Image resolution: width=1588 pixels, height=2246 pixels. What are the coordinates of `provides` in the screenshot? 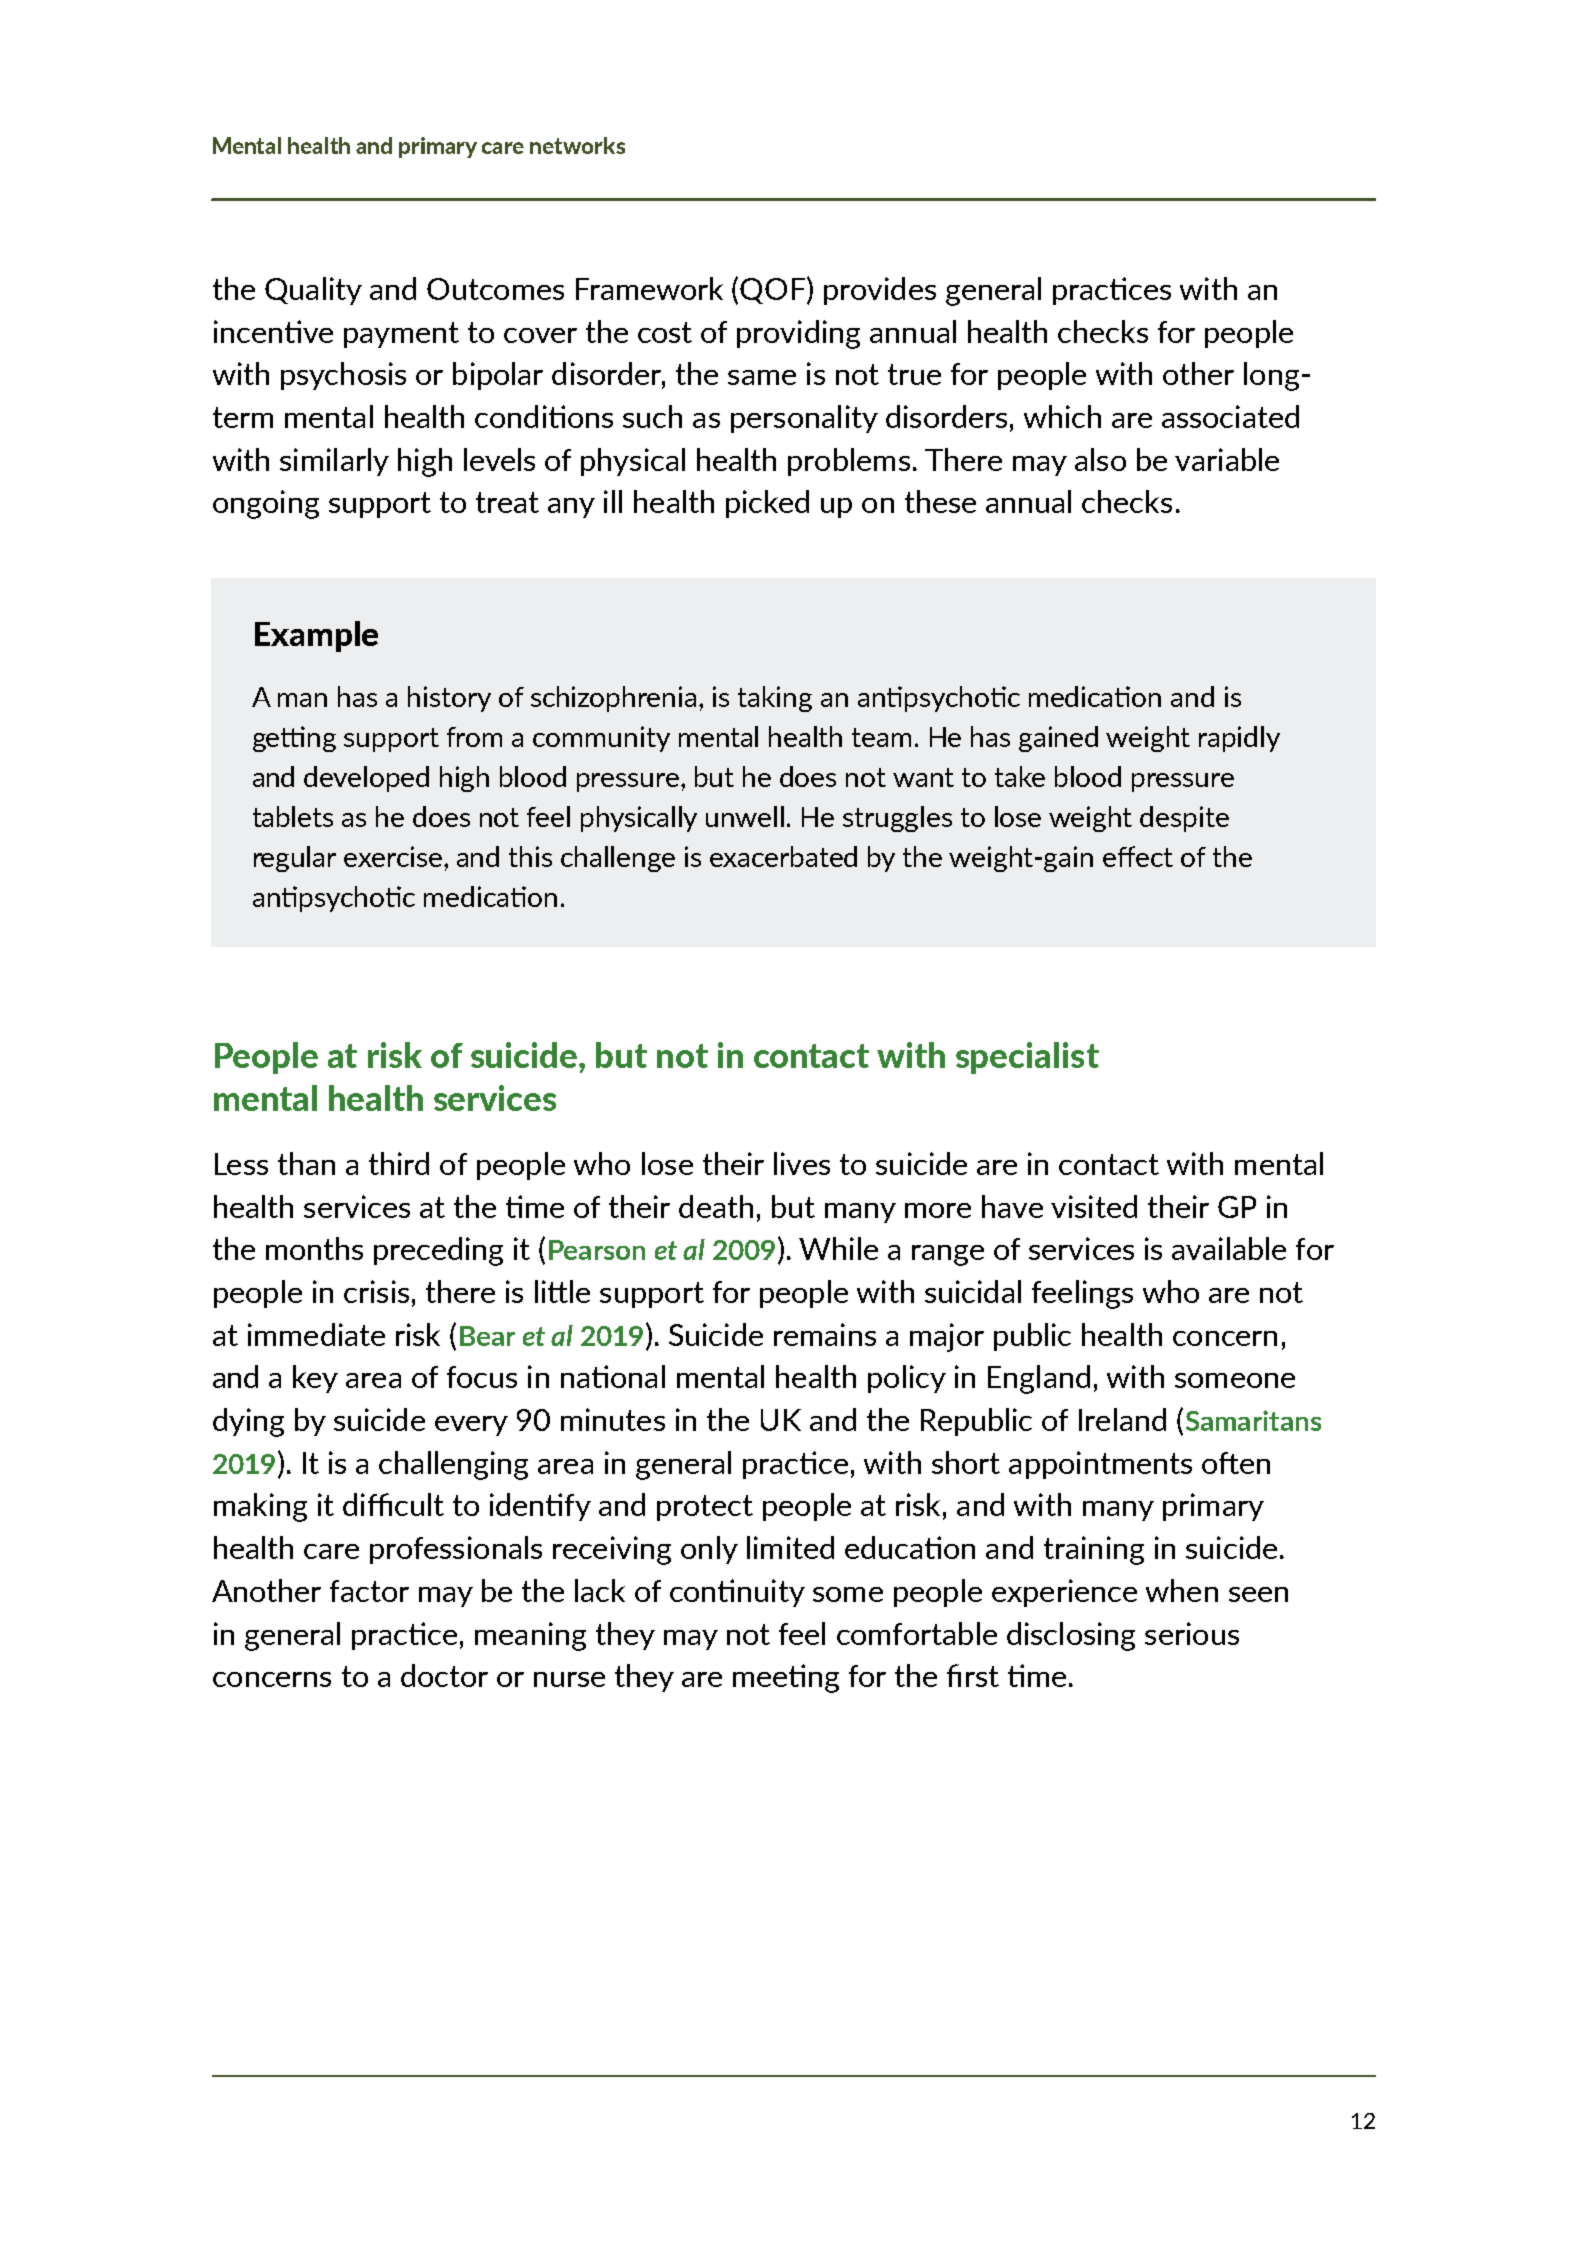 It's located at (880, 291).
